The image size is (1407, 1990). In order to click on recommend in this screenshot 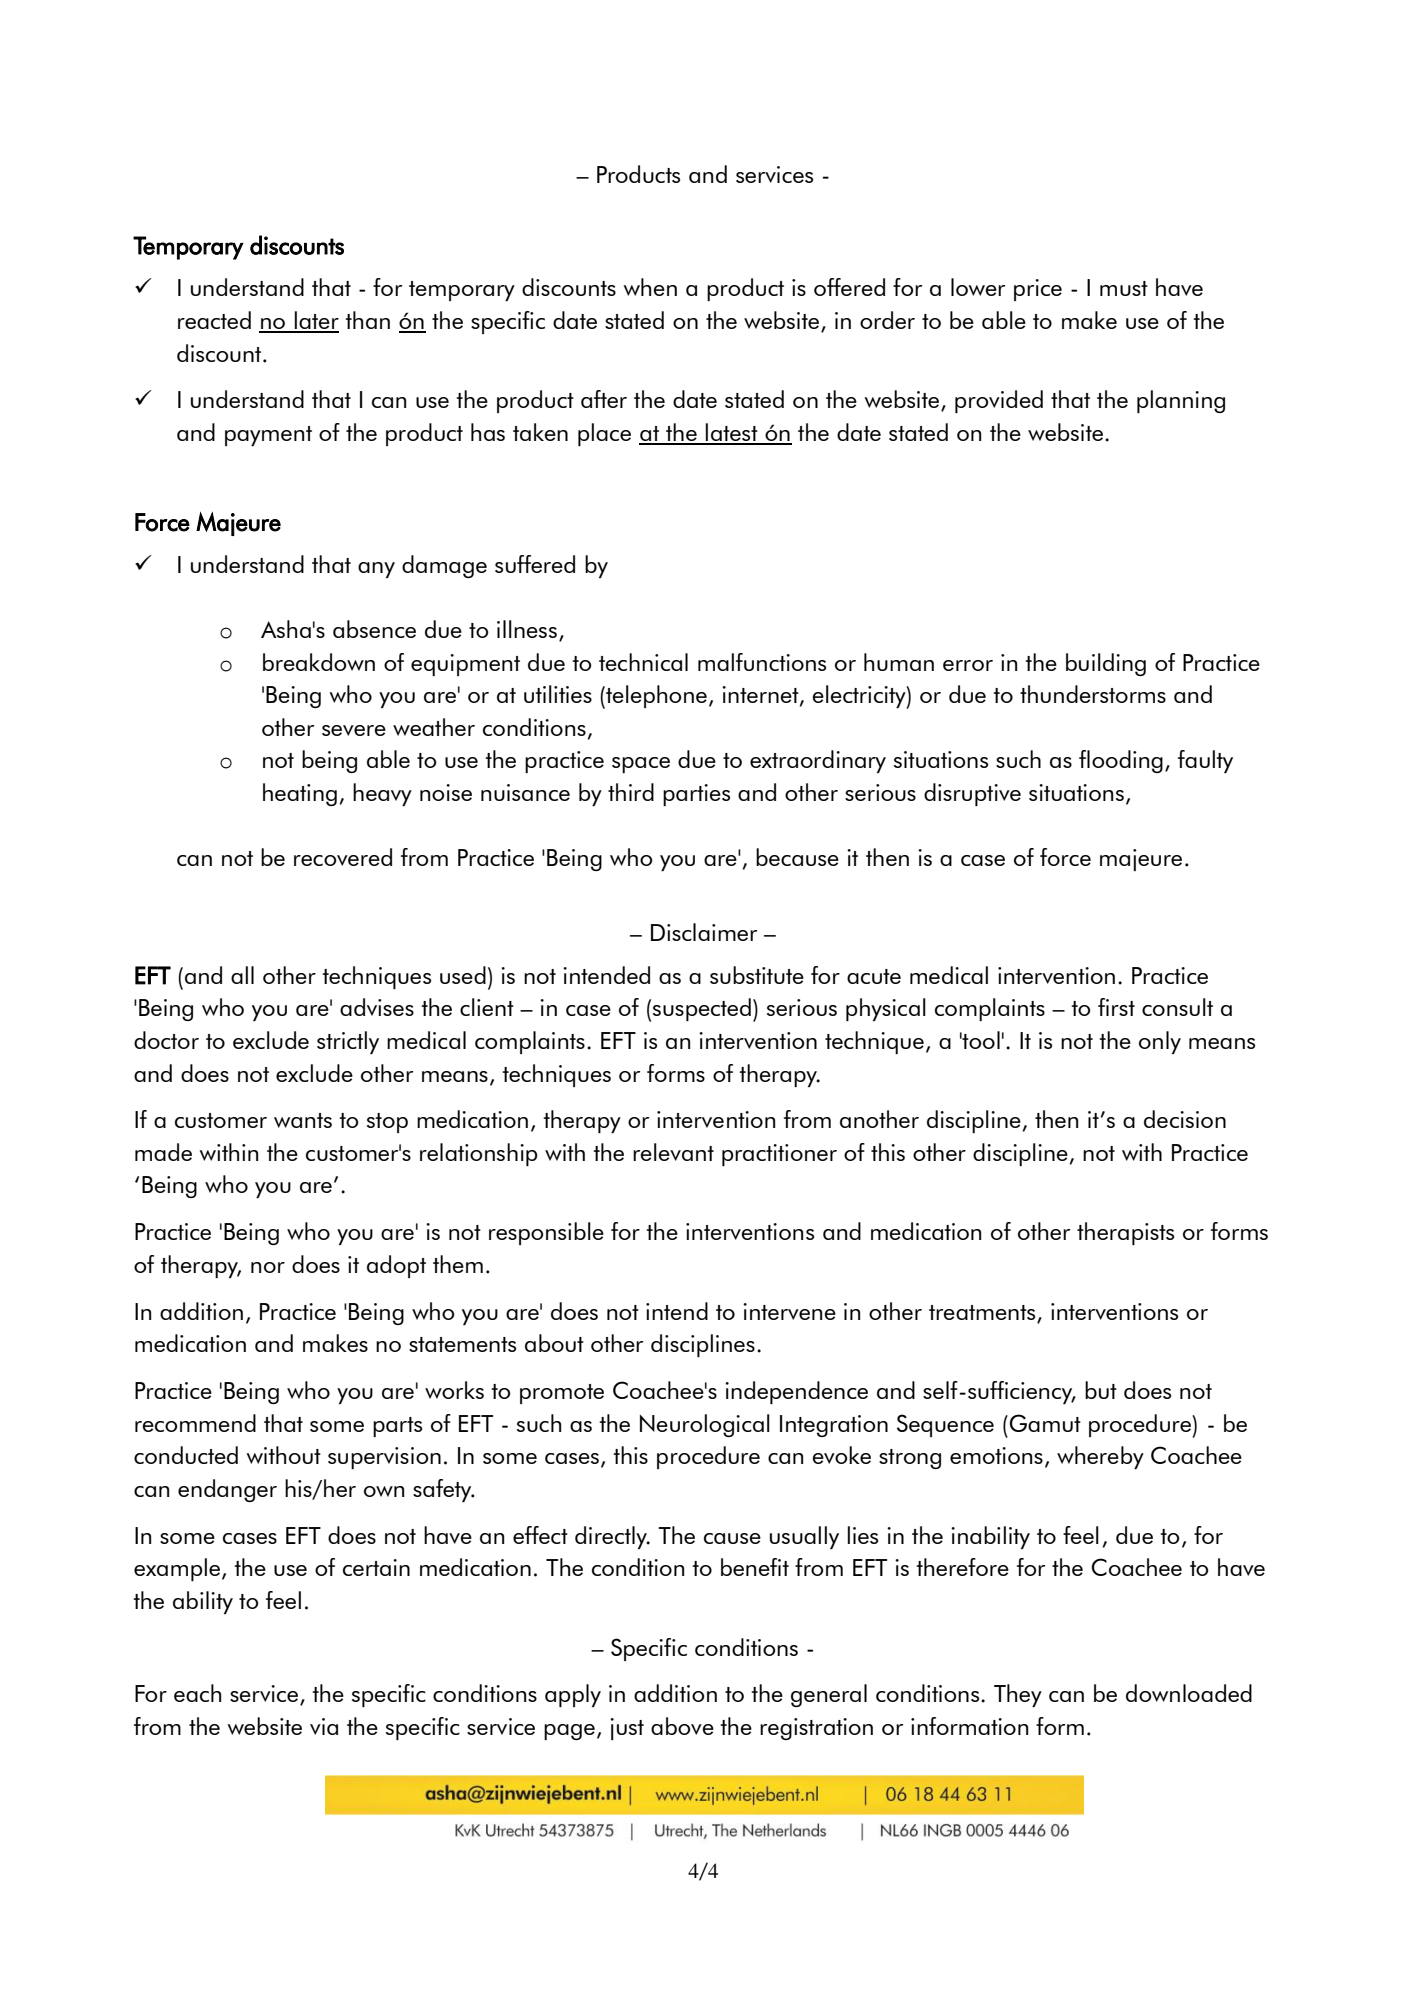, I will do `click(195, 1423)`.
